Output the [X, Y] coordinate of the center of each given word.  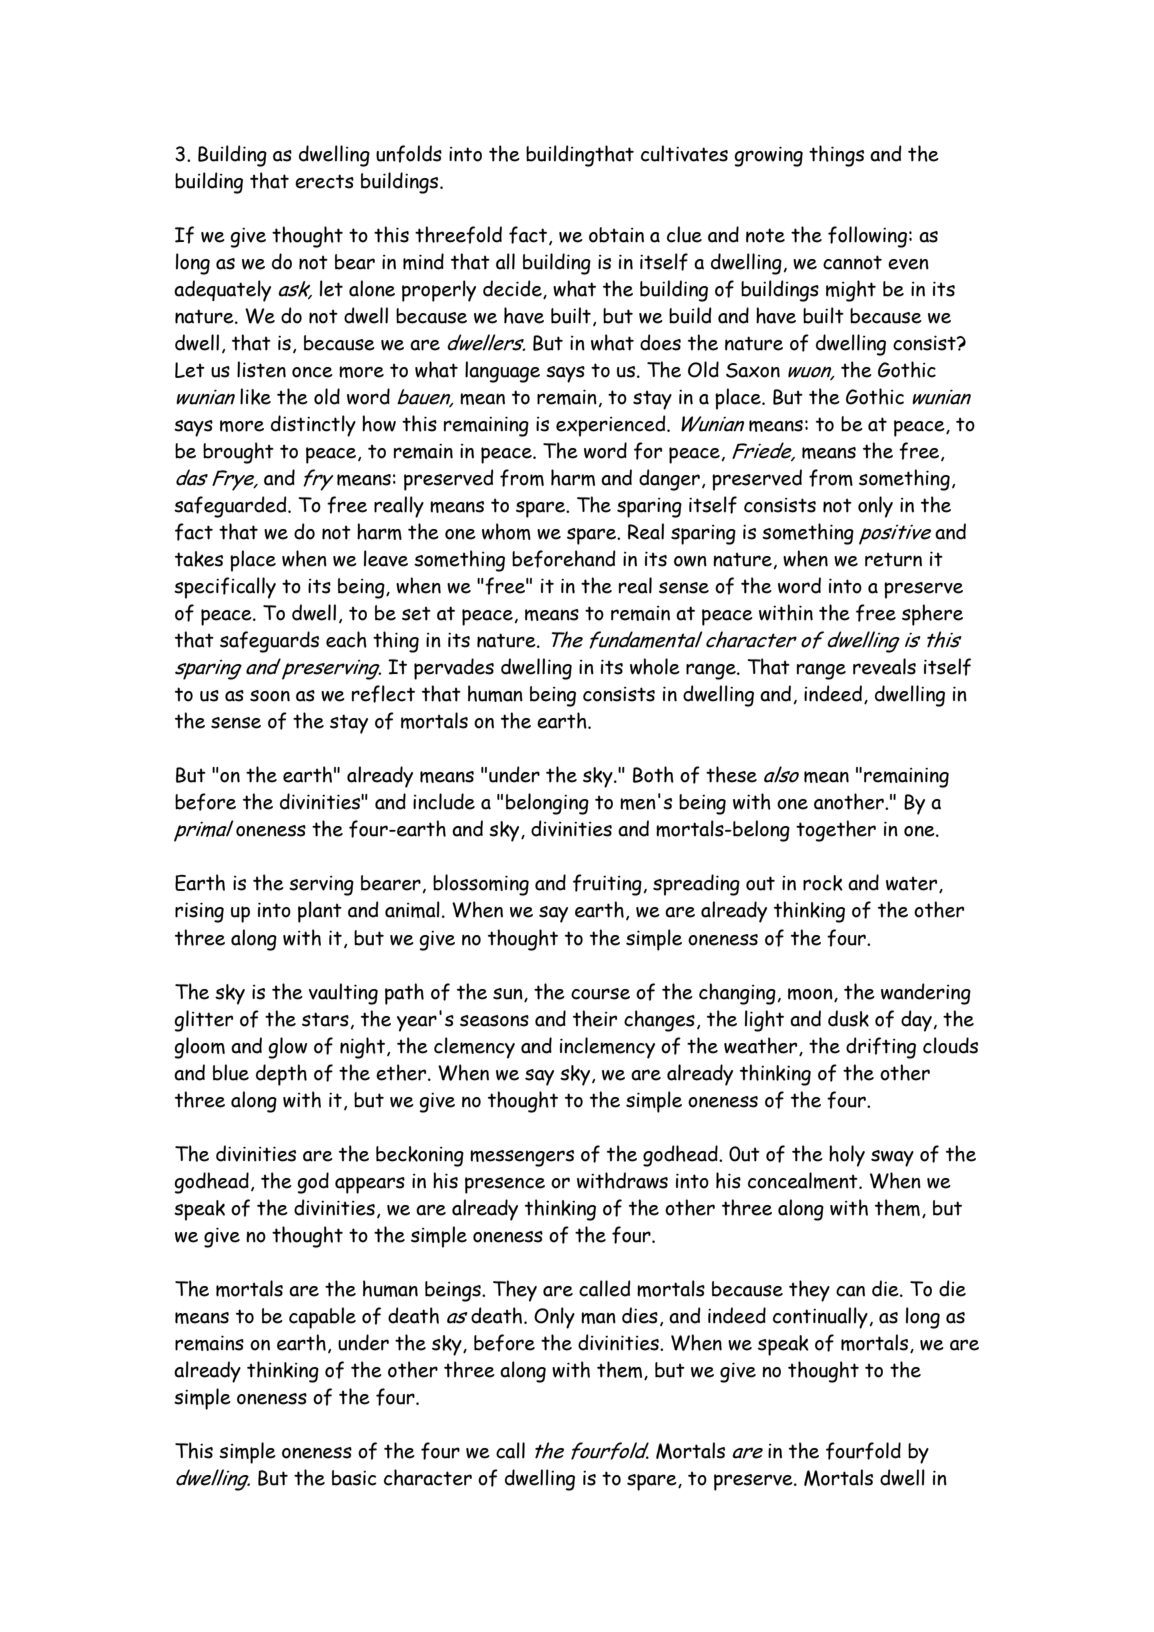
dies [640, 1315]
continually [820, 1318]
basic [354, 1478]
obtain [616, 235]
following [867, 237]
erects [324, 181]
